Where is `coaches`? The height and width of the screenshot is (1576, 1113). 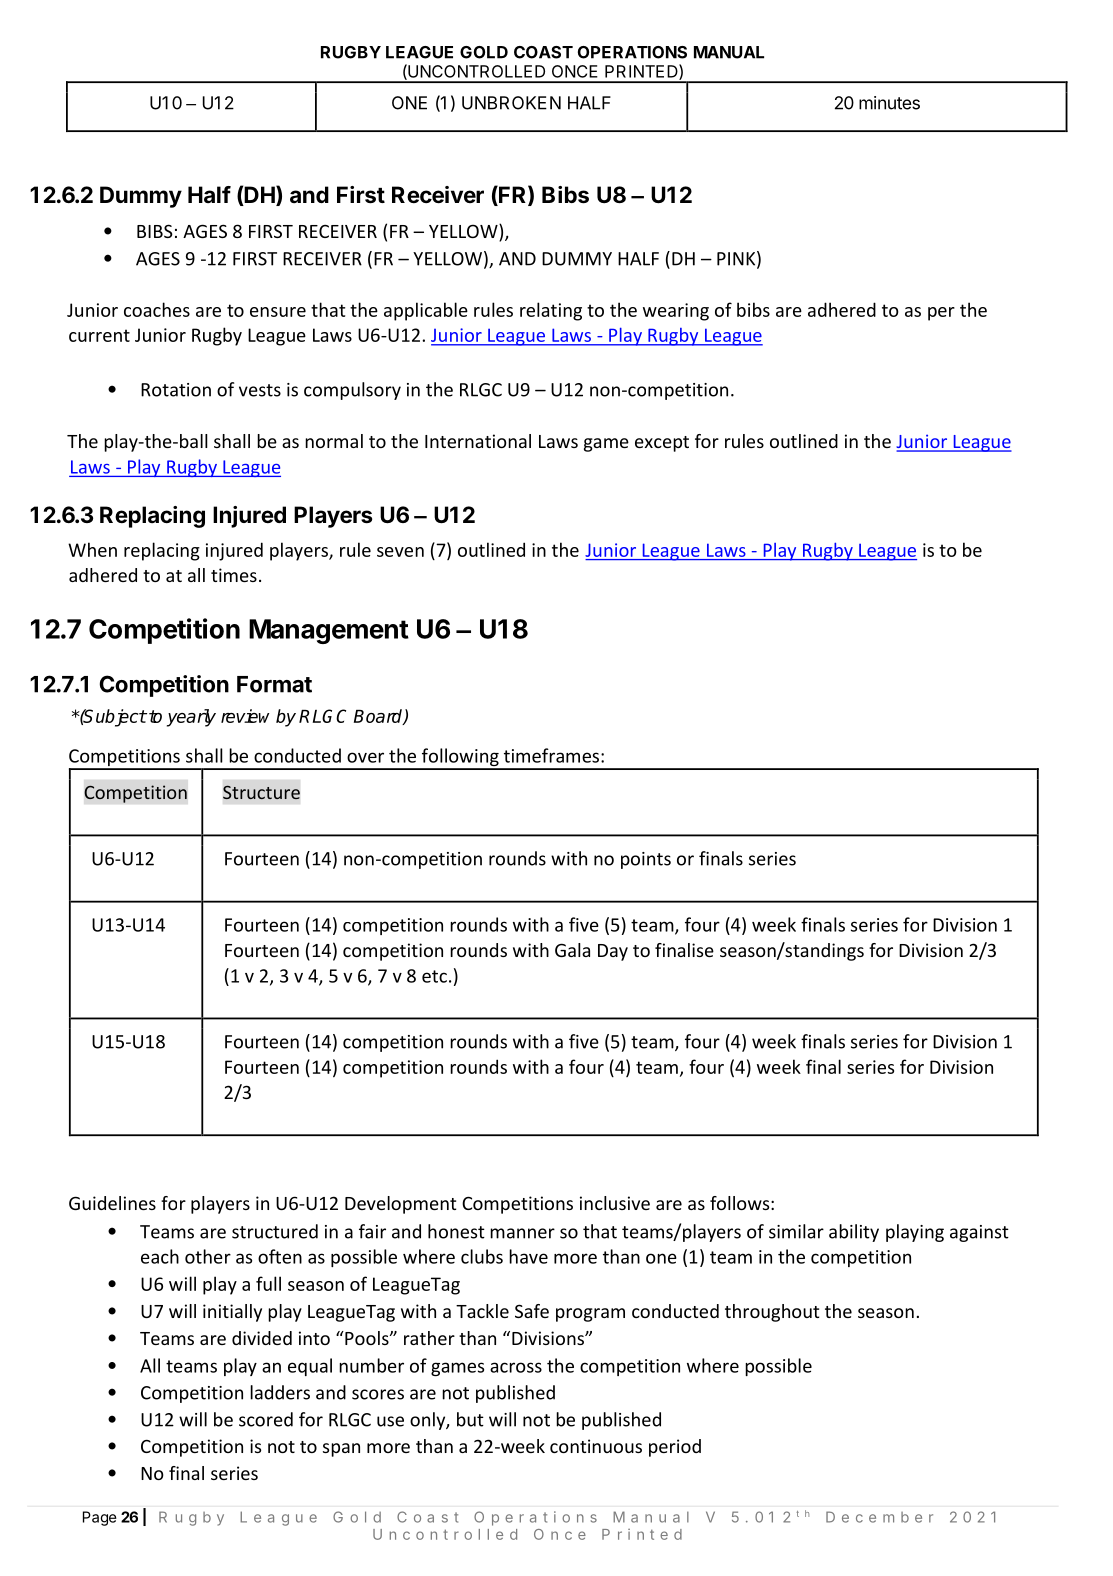
coaches is located at coordinates (157, 309).
